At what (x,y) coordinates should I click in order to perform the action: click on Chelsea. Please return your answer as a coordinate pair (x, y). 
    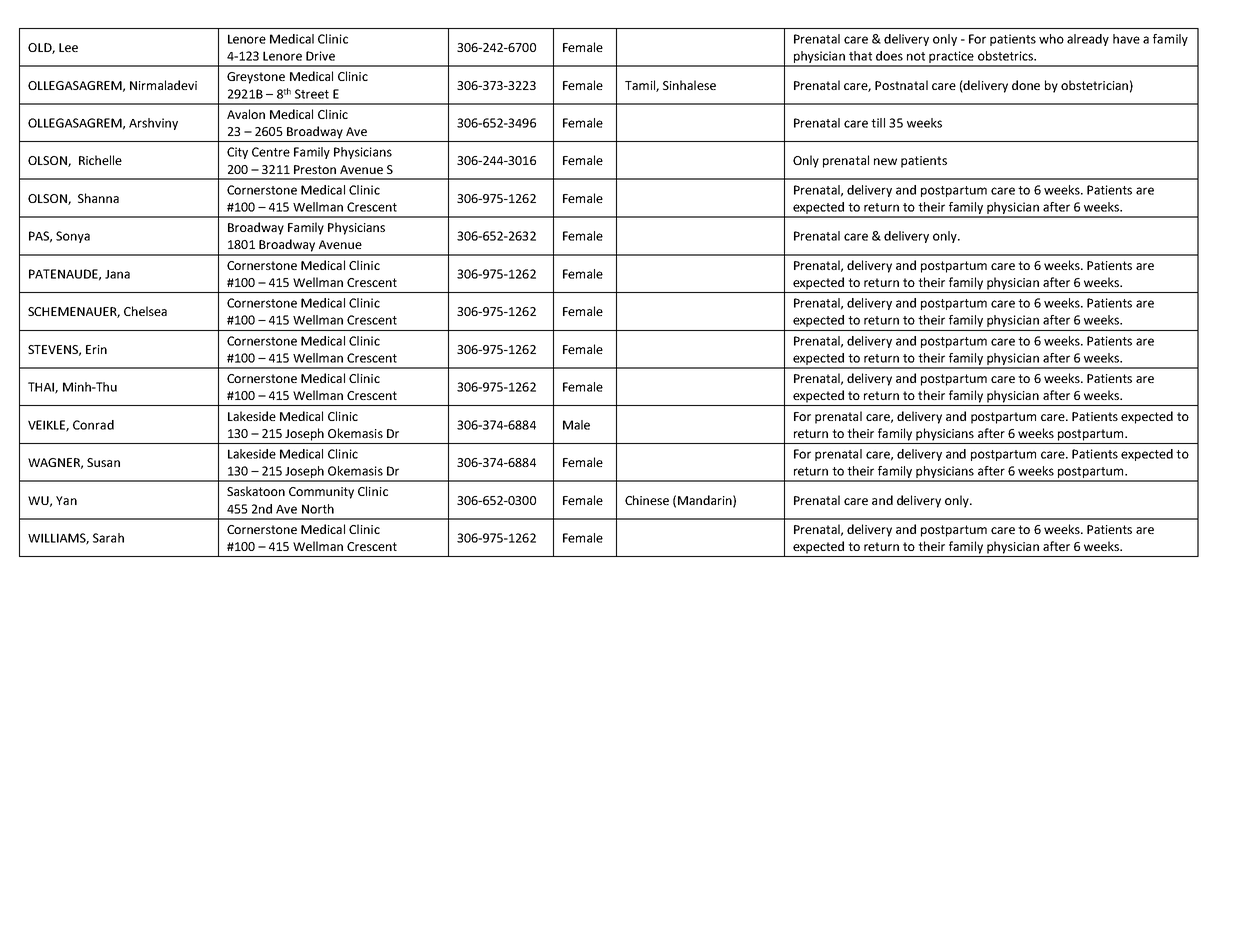
    Looking at the image, I should click on (145, 311).
